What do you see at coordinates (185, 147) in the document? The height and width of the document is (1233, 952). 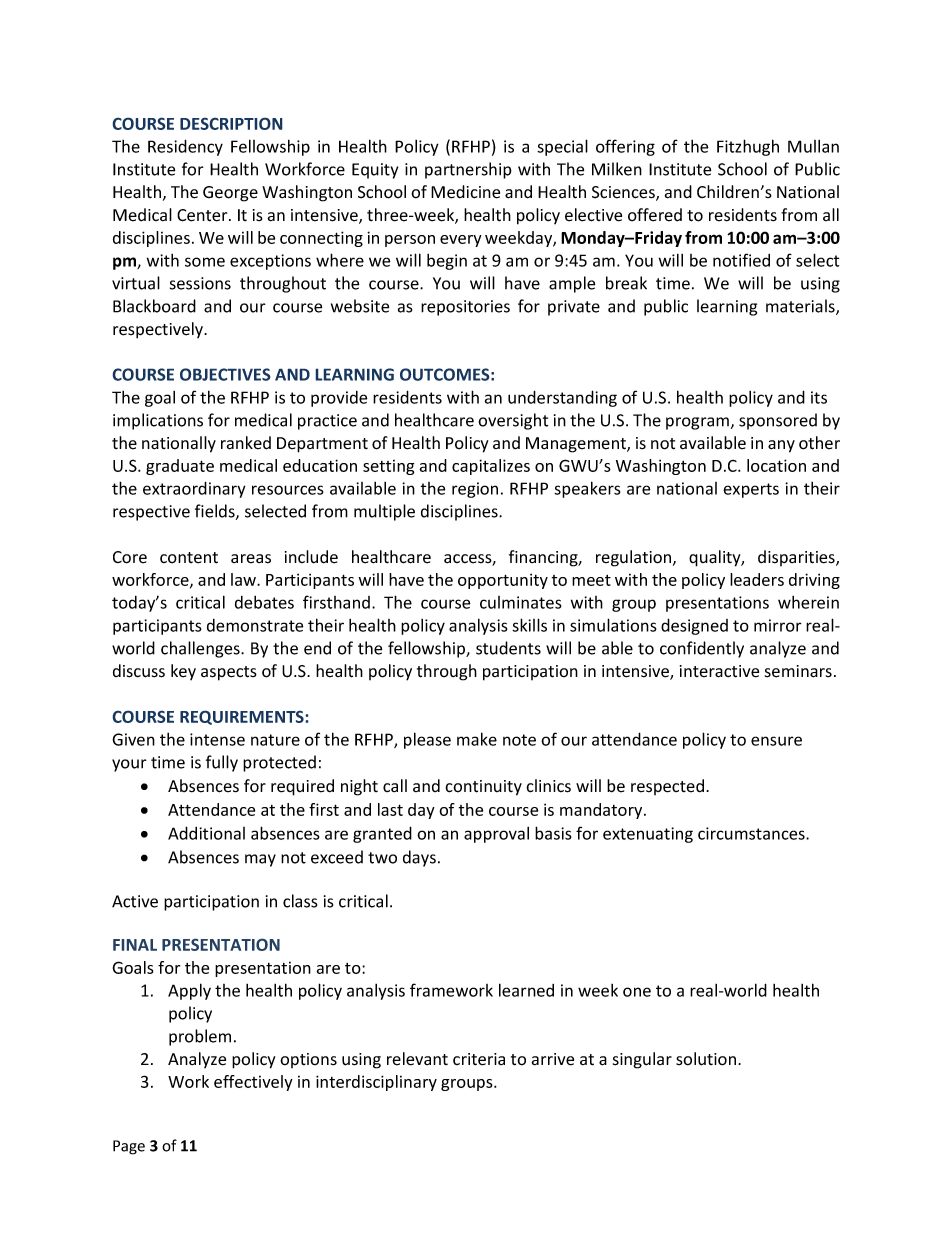 I see `Residency` at bounding box center [185, 147].
